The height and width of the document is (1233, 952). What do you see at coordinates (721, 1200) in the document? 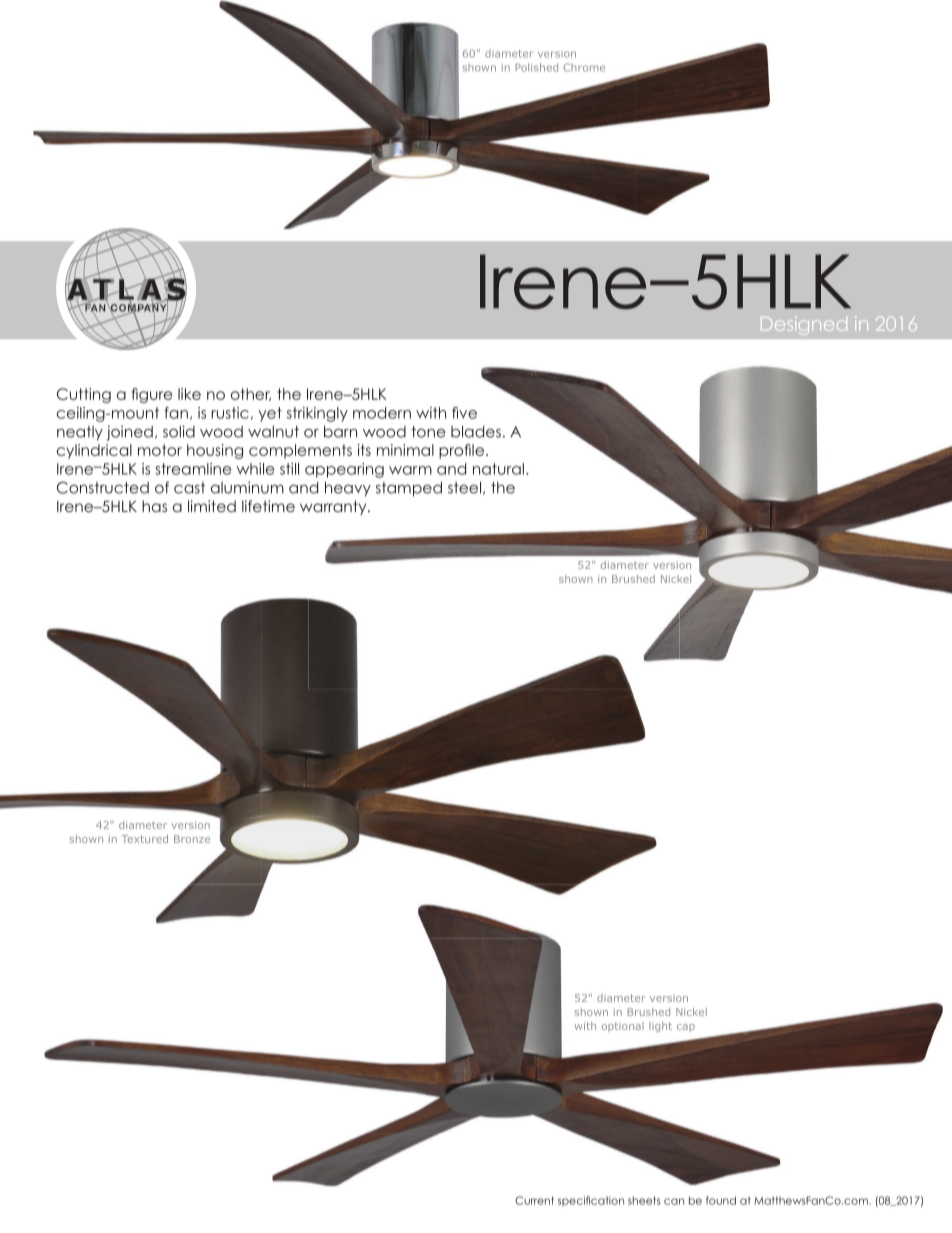
I see `found` at bounding box center [721, 1200].
